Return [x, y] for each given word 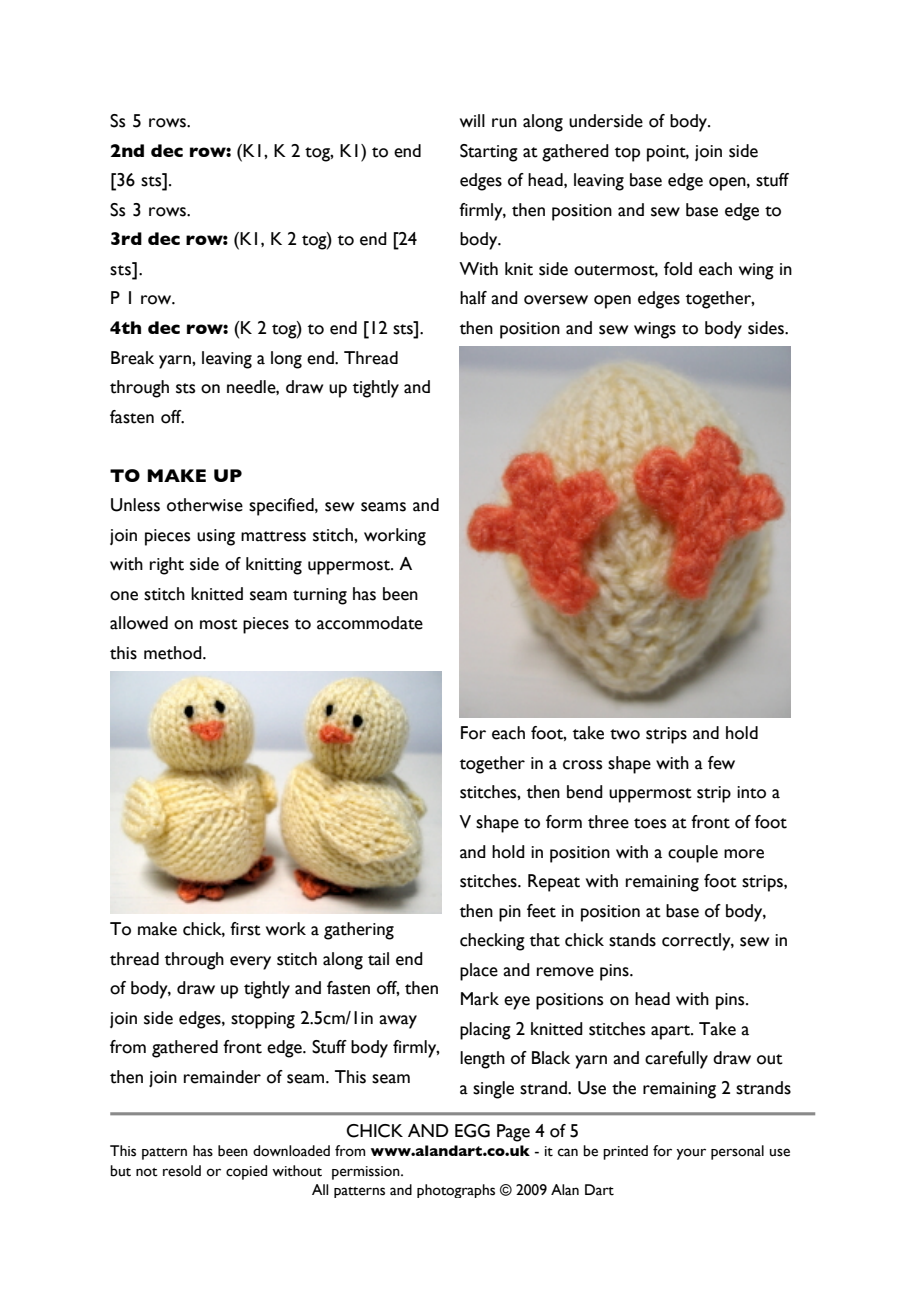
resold [182, 1171]
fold [678, 269]
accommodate [370, 623]
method [174, 653]
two [625, 734]
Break [132, 358]
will [472, 120]
